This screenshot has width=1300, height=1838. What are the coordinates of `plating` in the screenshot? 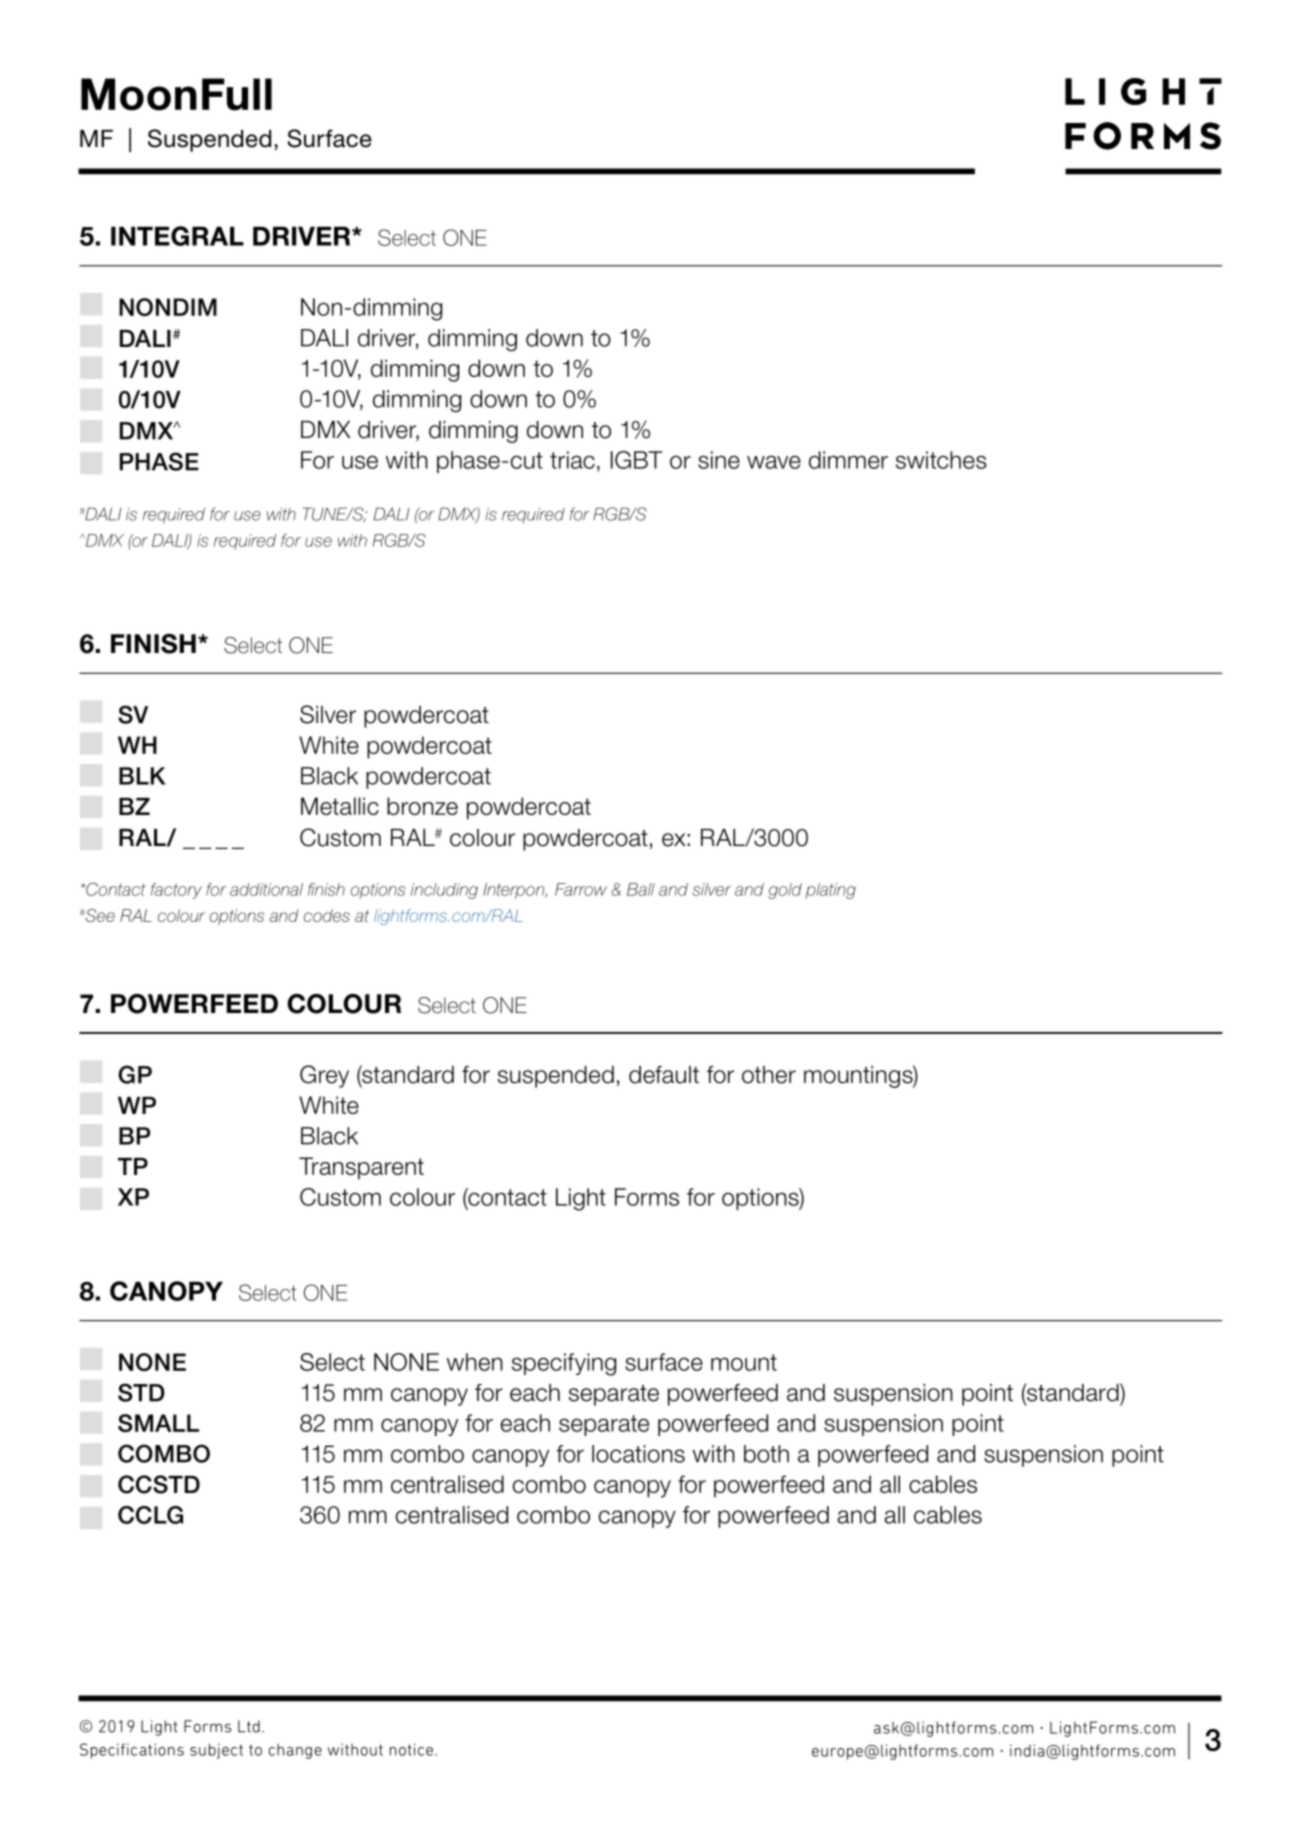 It's located at (830, 891).
